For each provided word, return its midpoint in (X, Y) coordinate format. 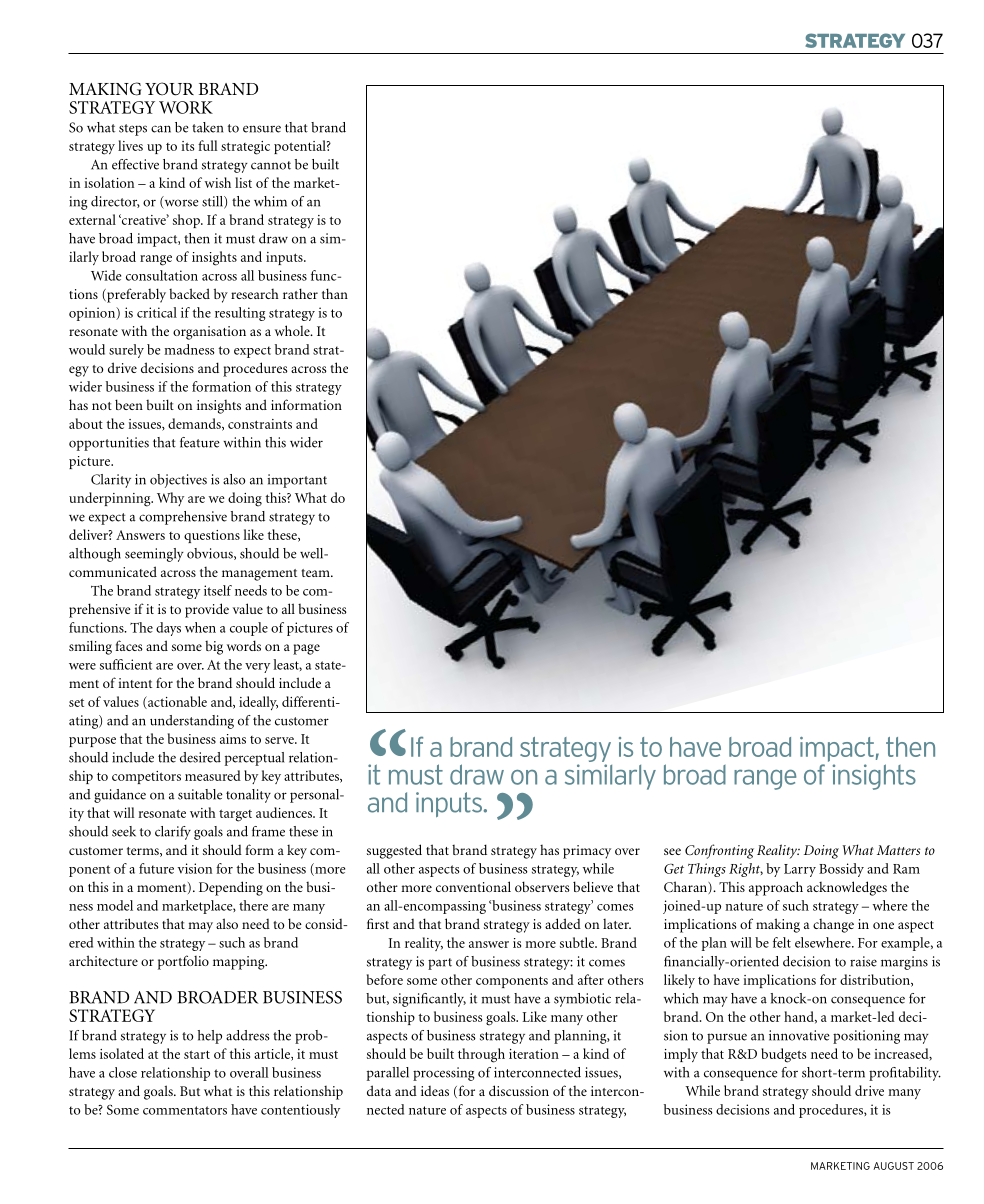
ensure (262, 129)
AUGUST (893, 1166)
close (123, 1072)
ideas (435, 1091)
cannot (271, 165)
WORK (186, 107)
